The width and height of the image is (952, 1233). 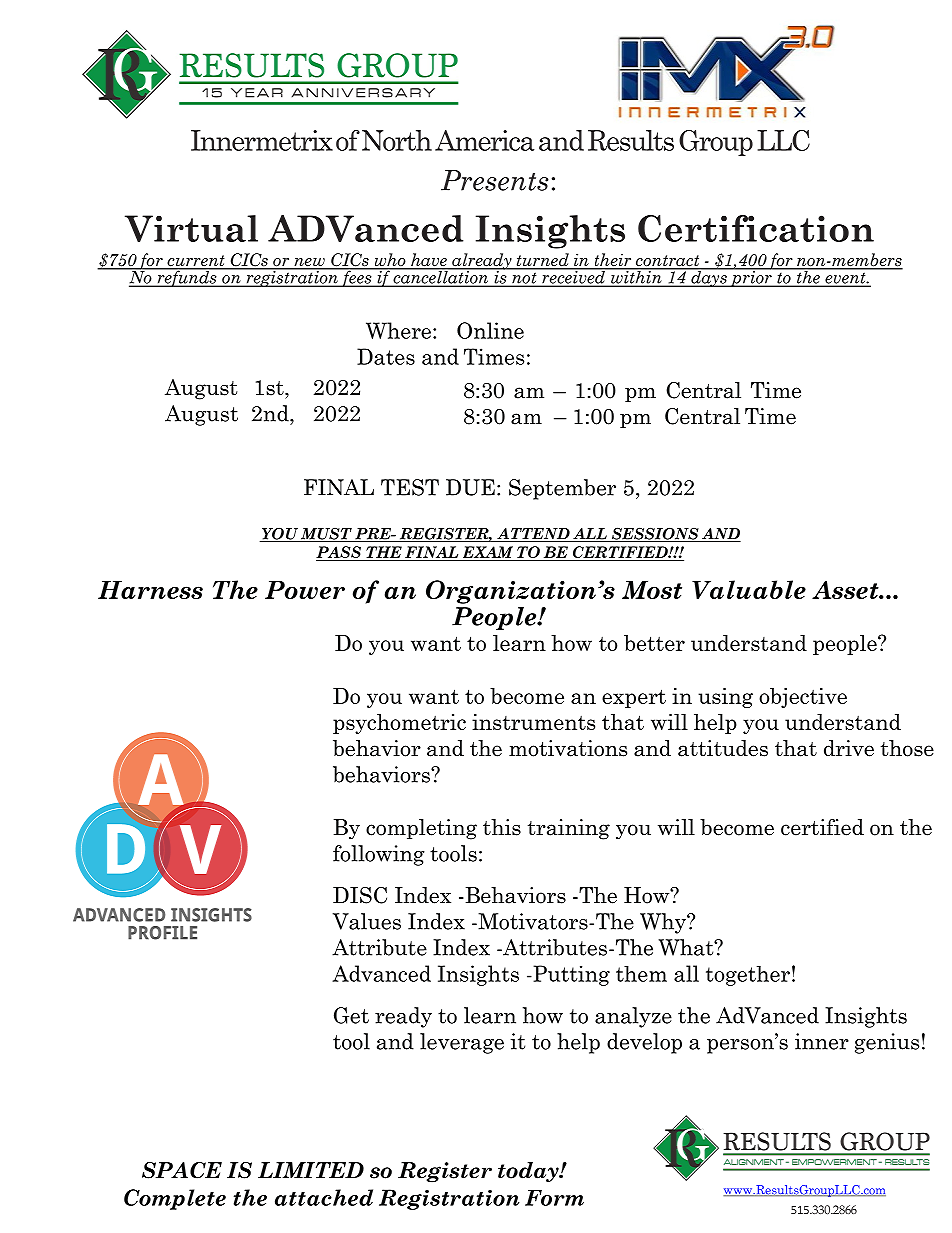 I want to click on DISC, so click(x=360, y=895).
